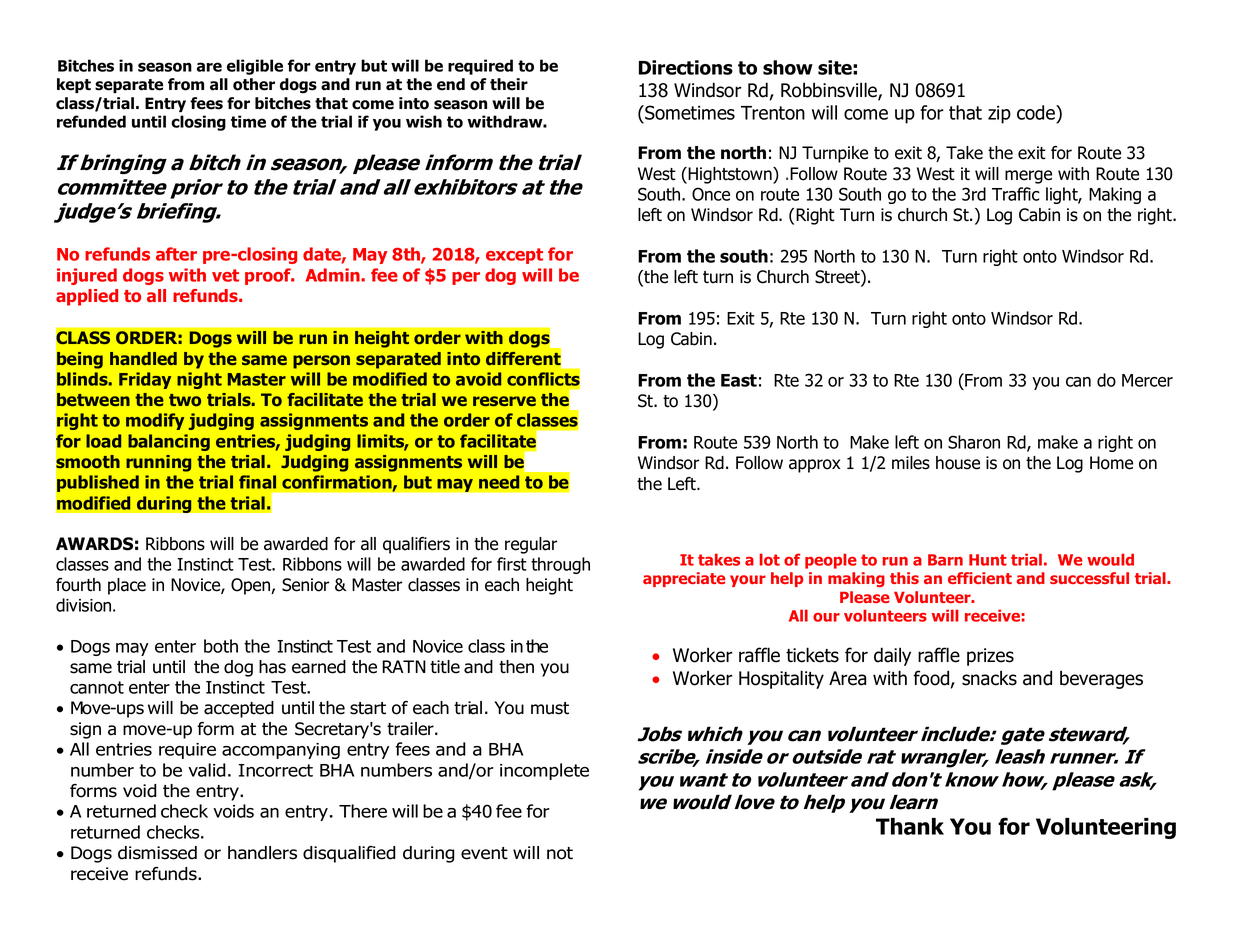 The height and width of the screenshot is (952, 1233). What do you see at coordinates (499, 482) in the screenshot?
I see `need` at bounding box center [499, 482].
